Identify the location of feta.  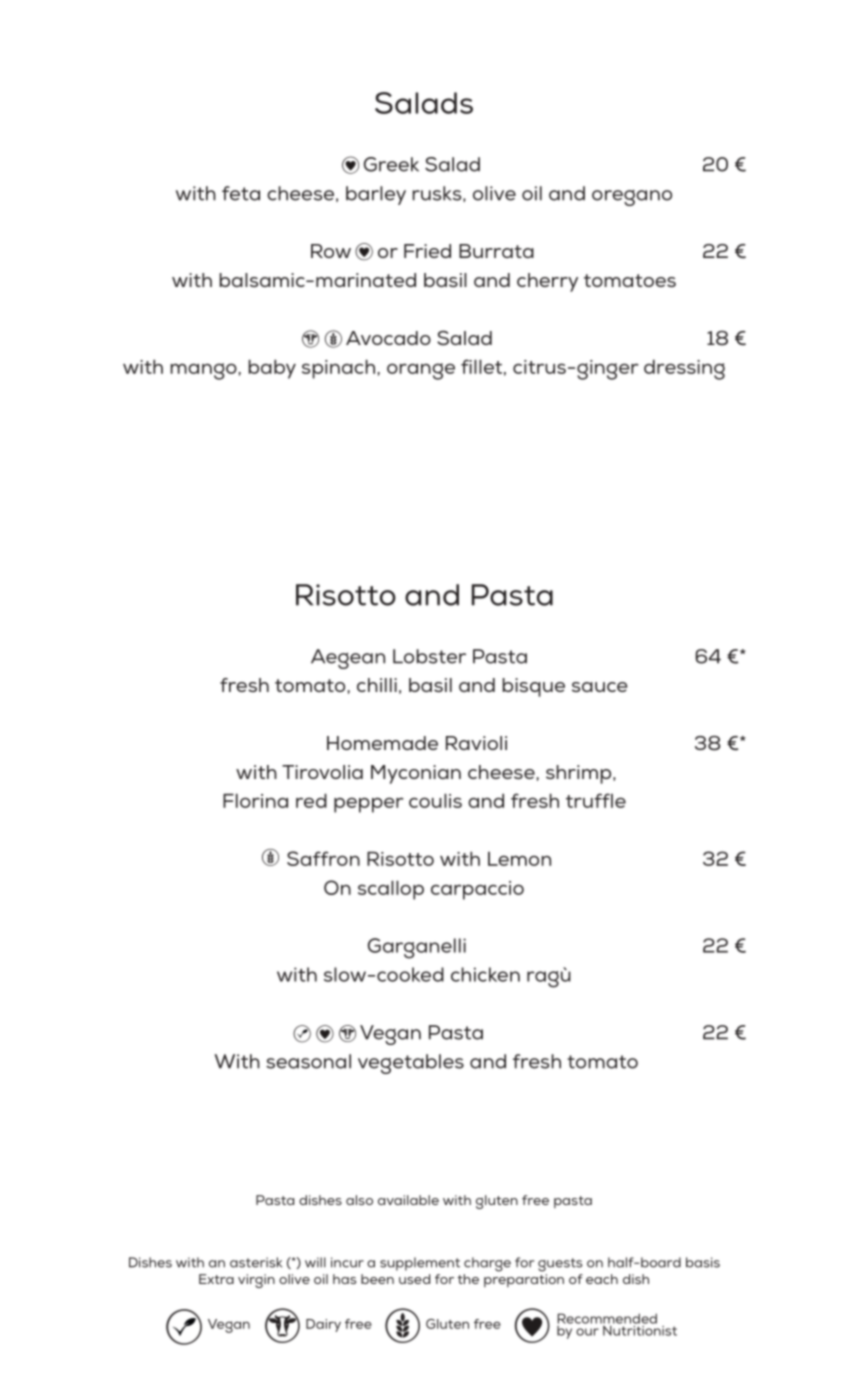
(241, 193).
